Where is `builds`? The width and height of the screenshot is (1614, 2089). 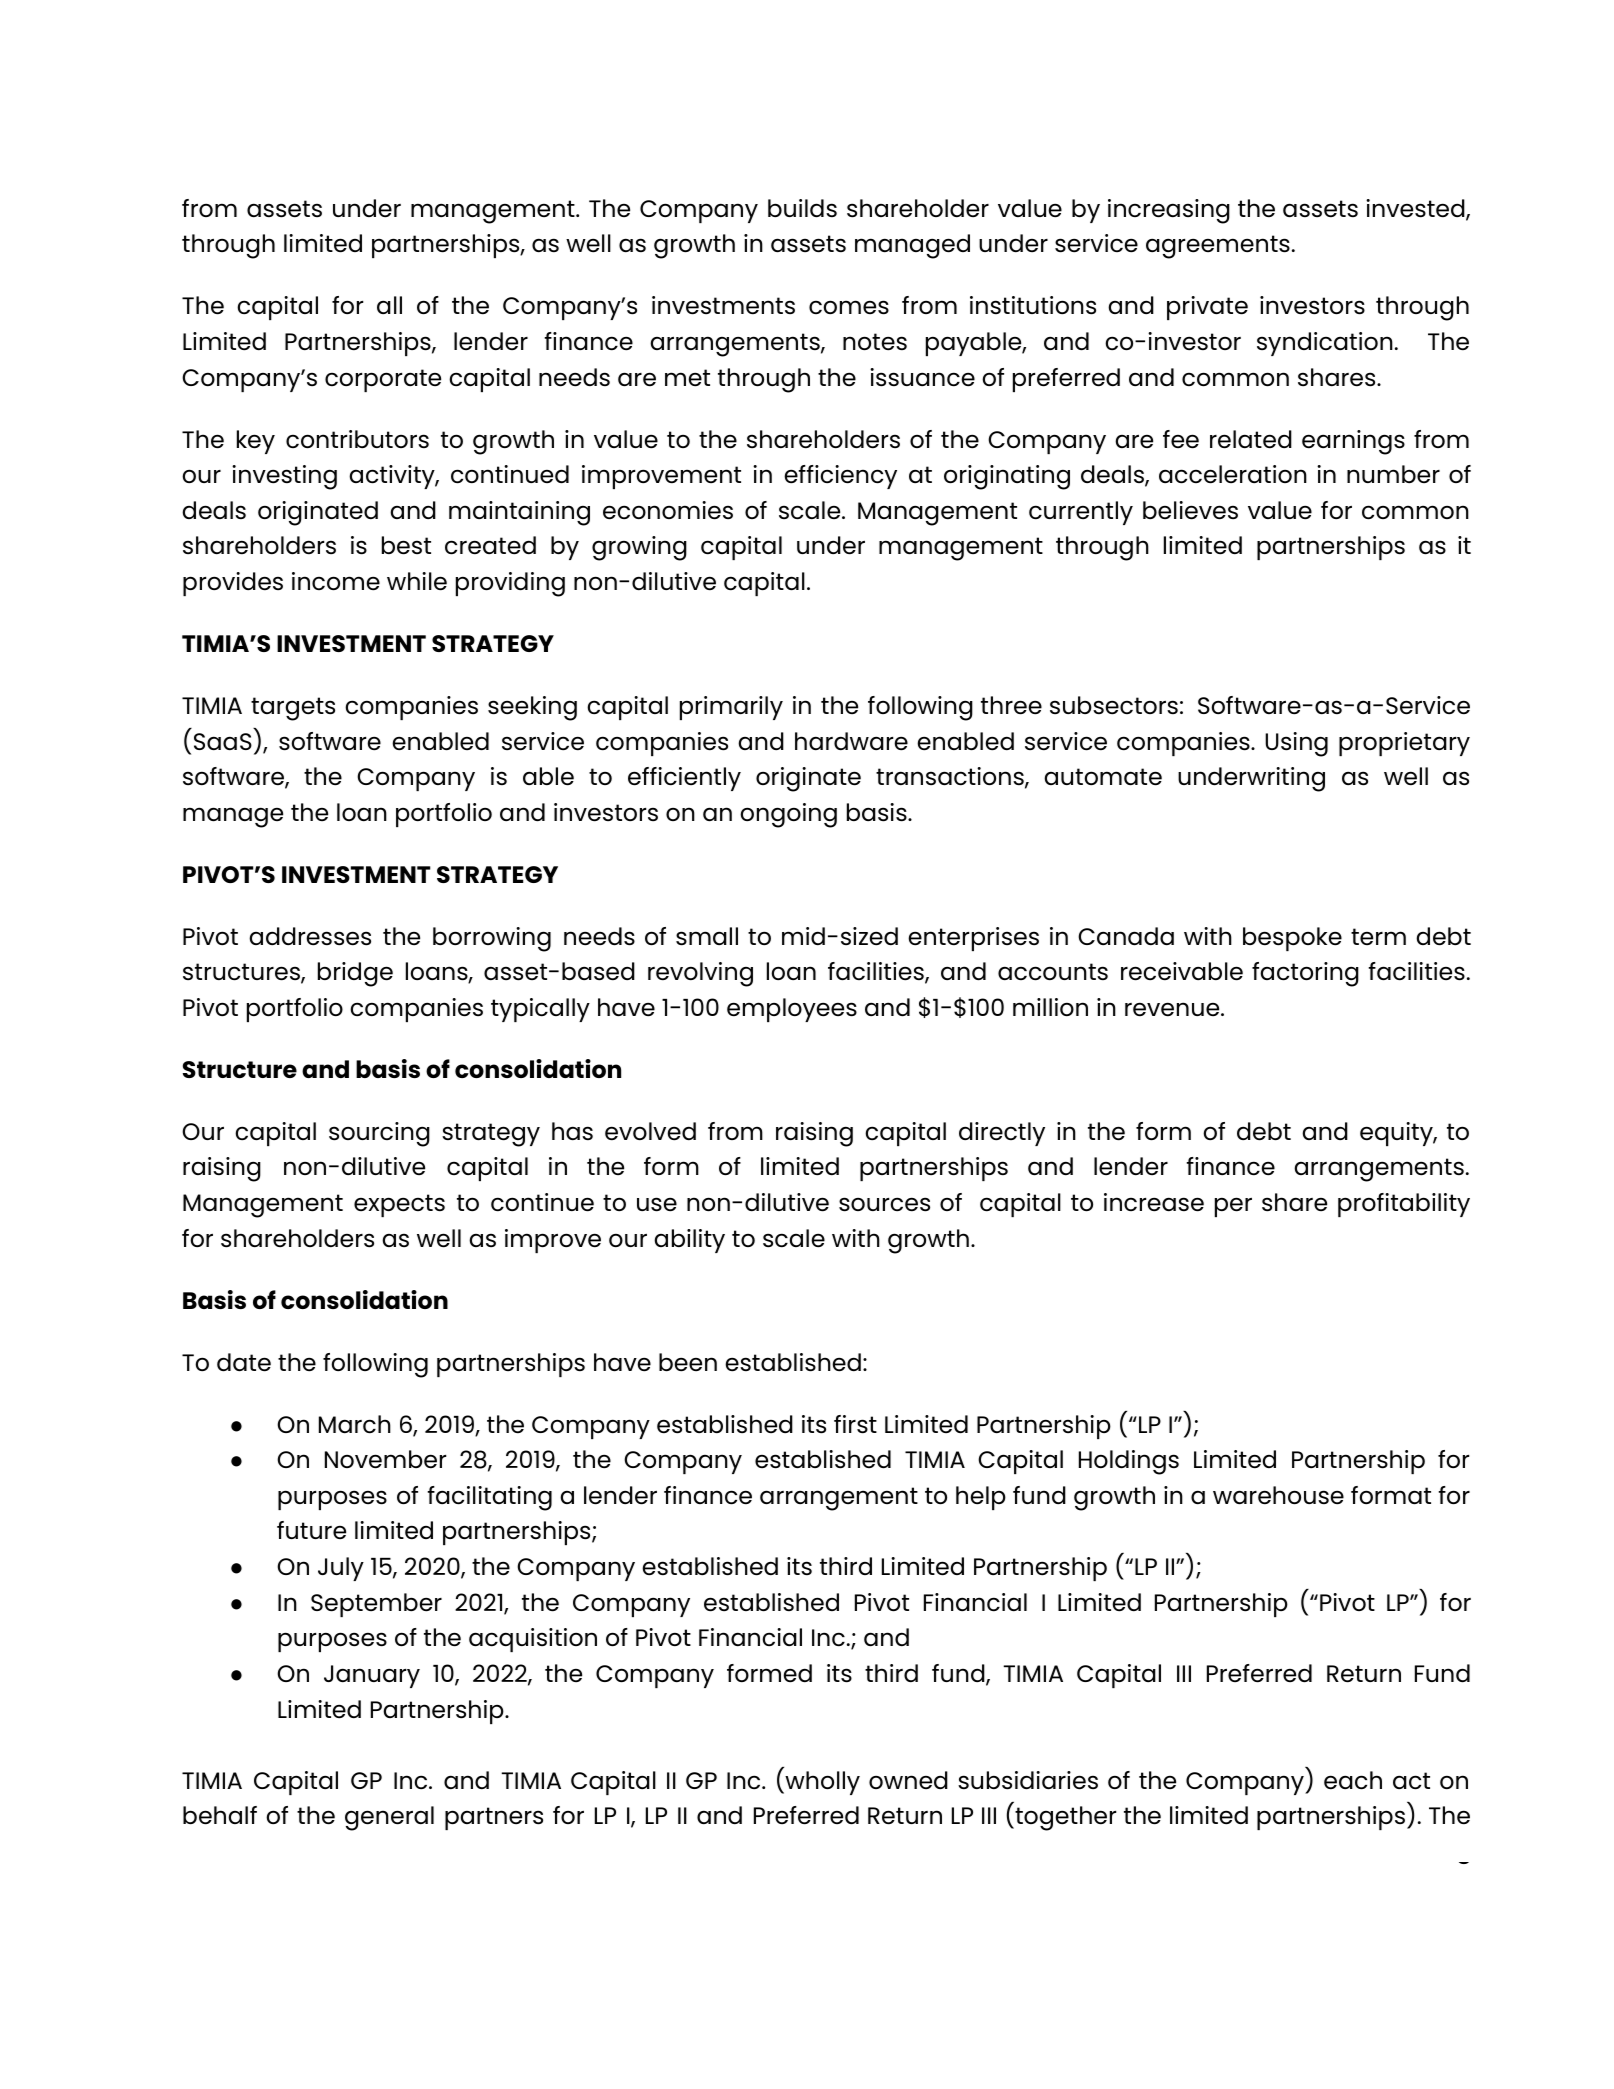
builds is located at coordinates (802, 208).
